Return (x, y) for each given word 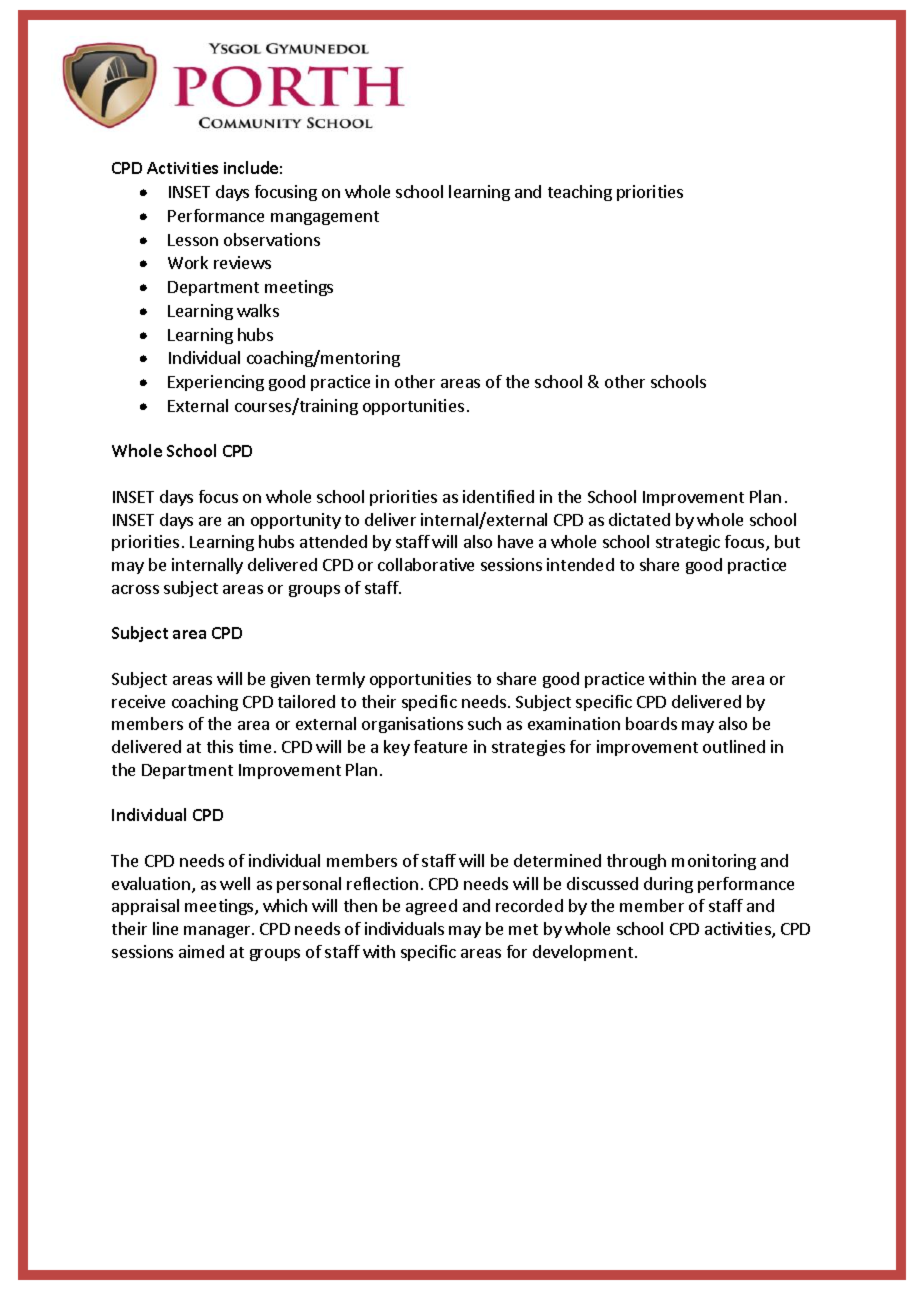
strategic (688, 543)
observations (272, 239)
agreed (431, 907)
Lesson (193, 240)
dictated (639, 519)
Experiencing (216, 383)
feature (440, 746)
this (220, 746)
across (135, 589)
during (668, 885)
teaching (580, 193)
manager (218, 932)
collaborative (426, 564)
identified (498, 496)
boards (651, 723)
